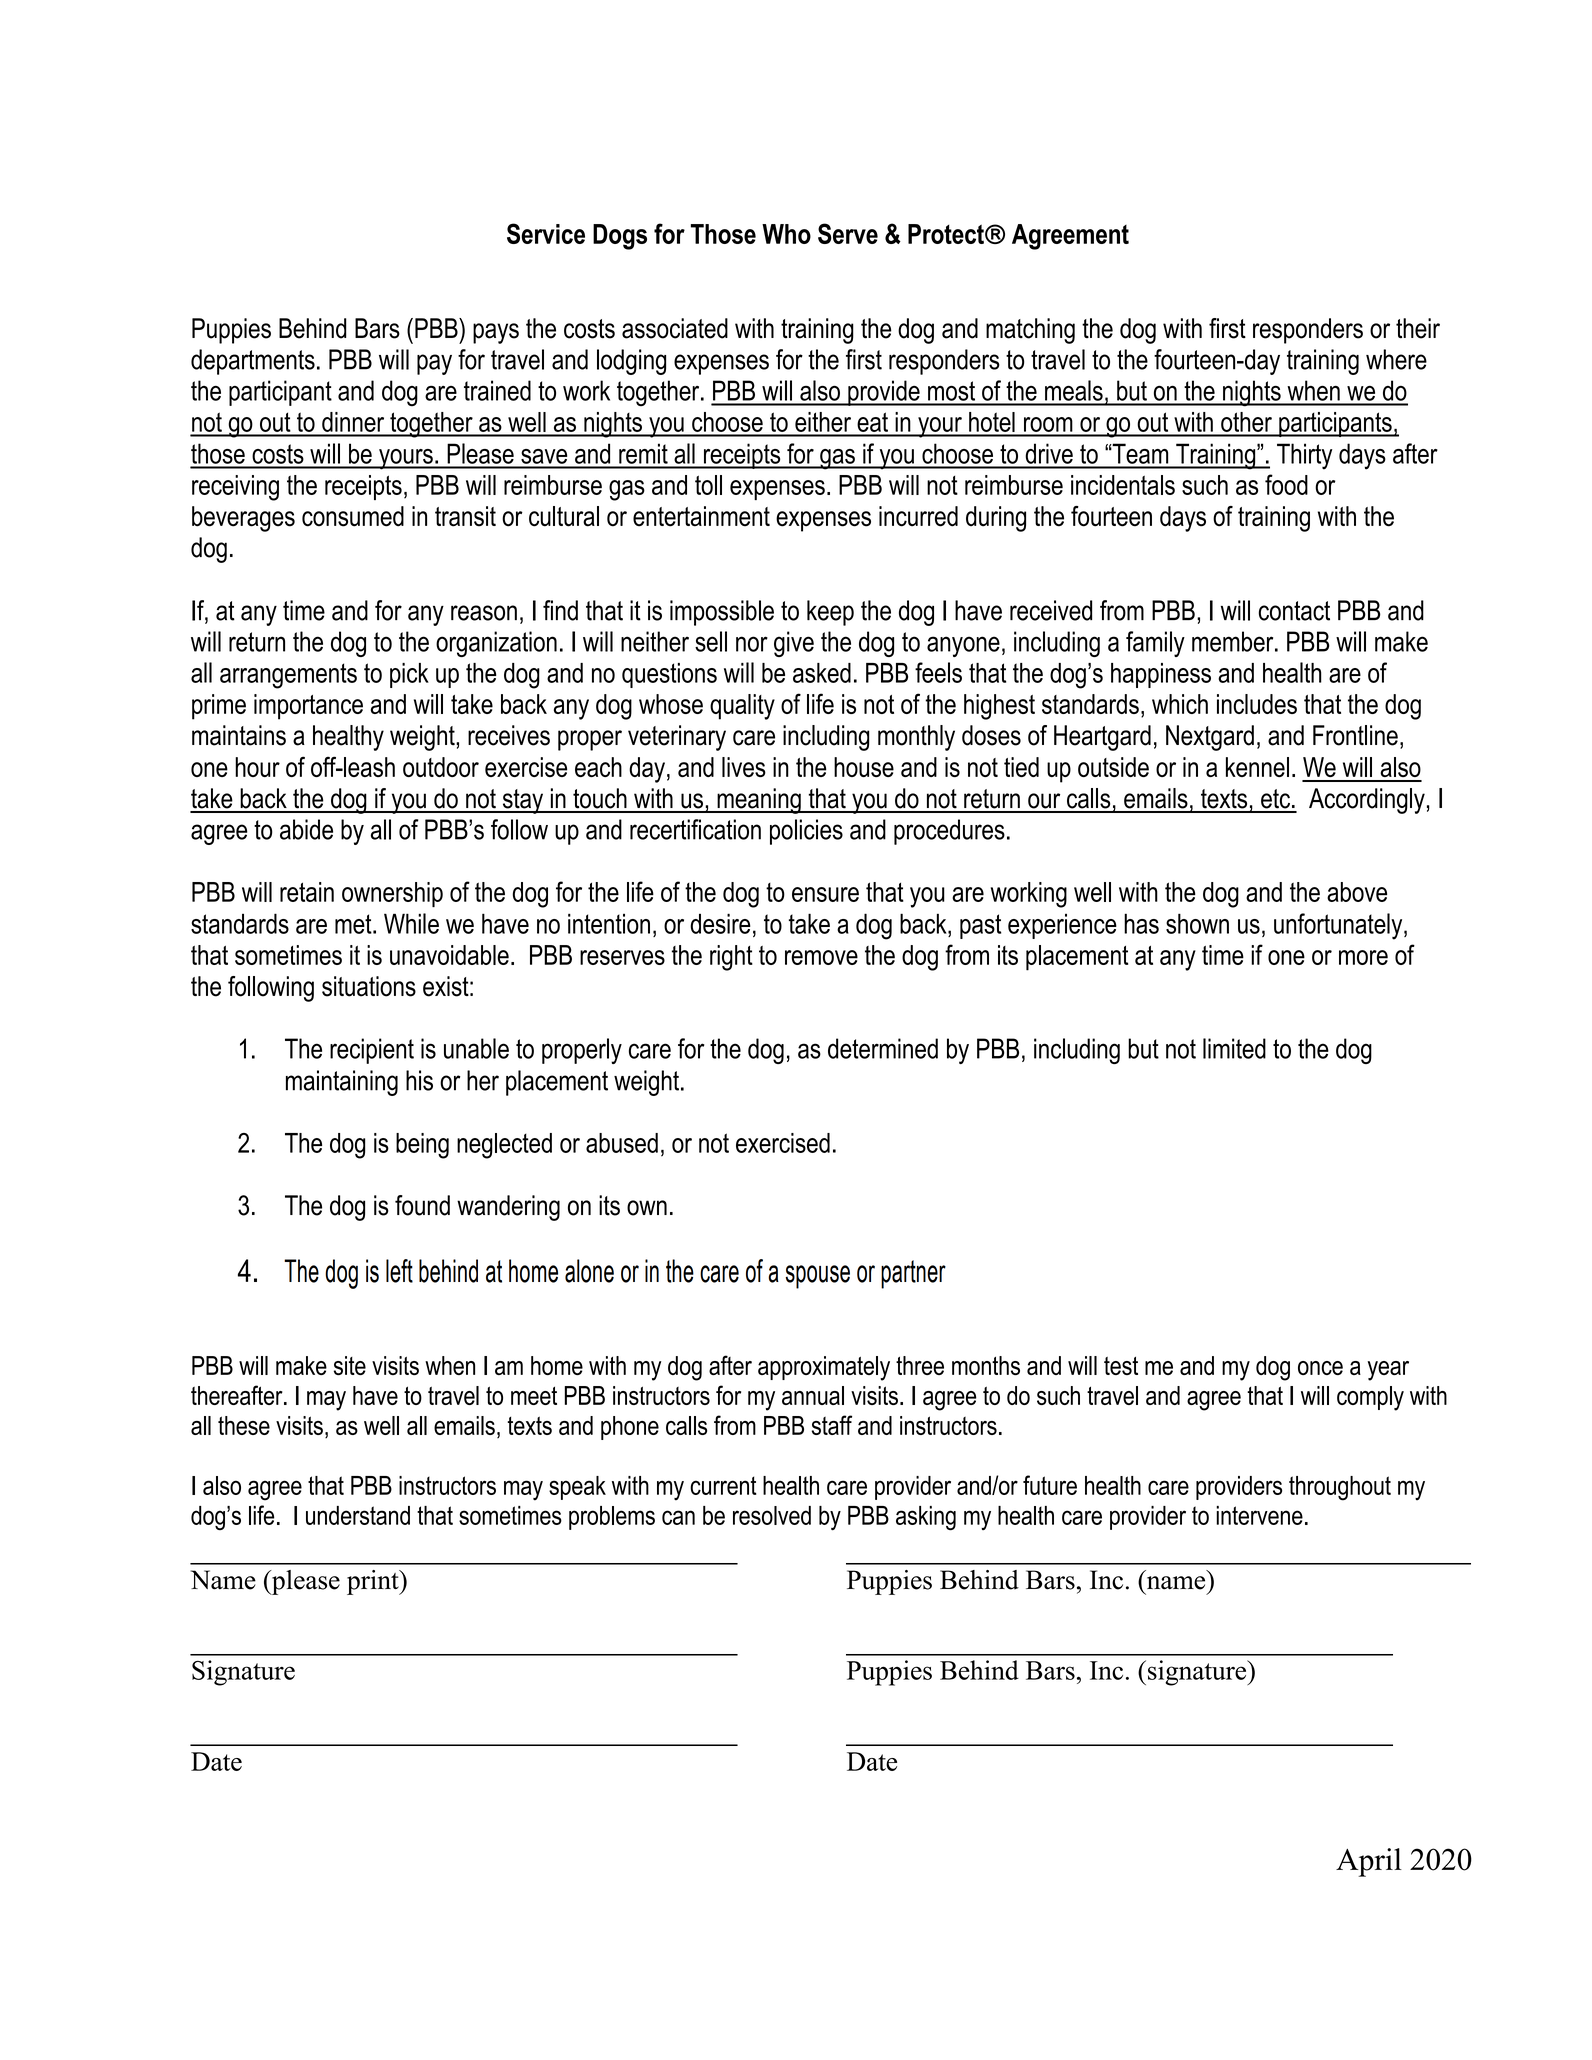 The image size is (1592, 2060). I want to click on recipient, so click(372, 1051).
